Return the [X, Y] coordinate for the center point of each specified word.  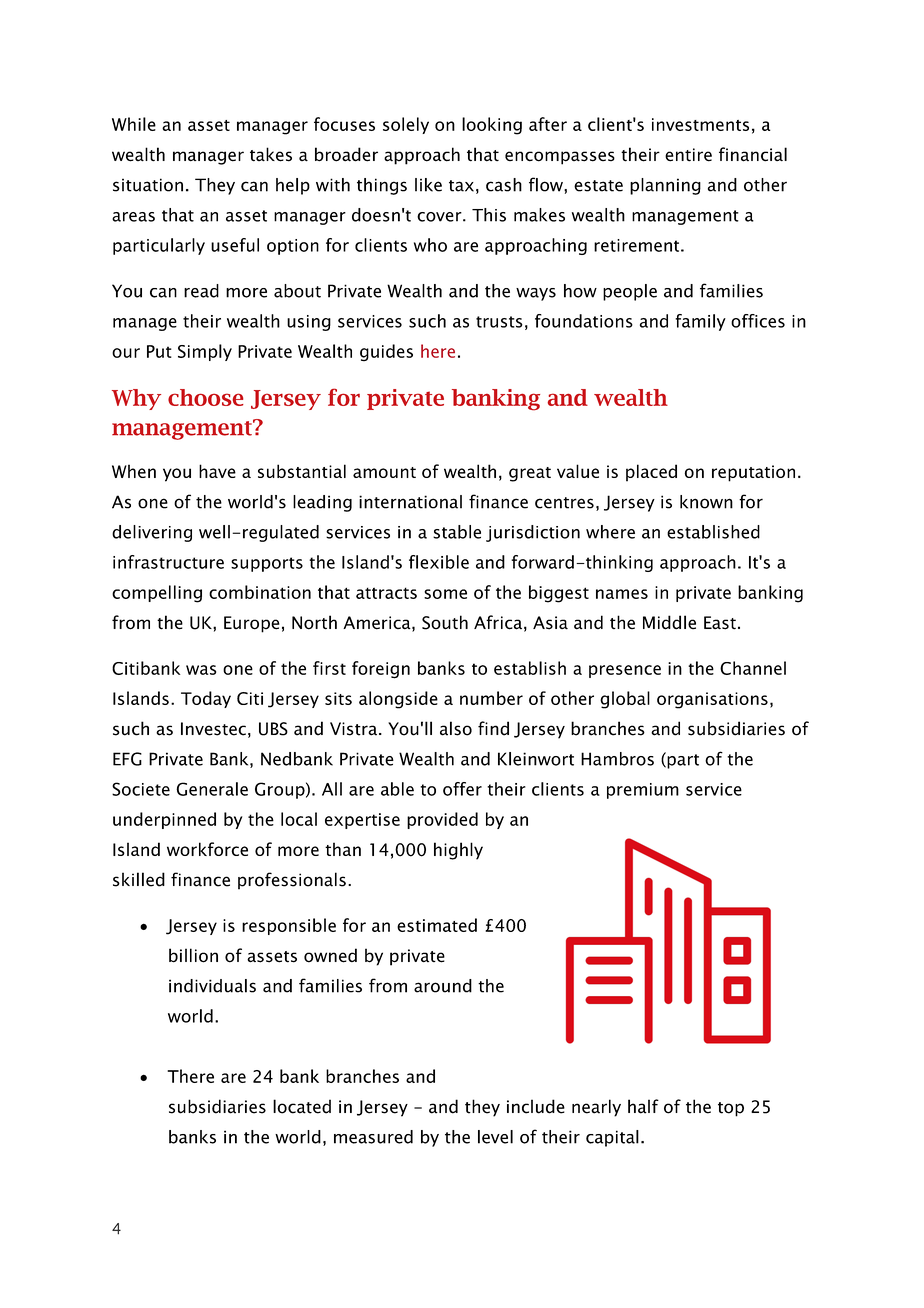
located [302, 1106]
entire [688, 155]
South [445, 622]
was [201, 670]
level [495, 1137]
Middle [669, 622]
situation [148, 185]
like [428, 185]
